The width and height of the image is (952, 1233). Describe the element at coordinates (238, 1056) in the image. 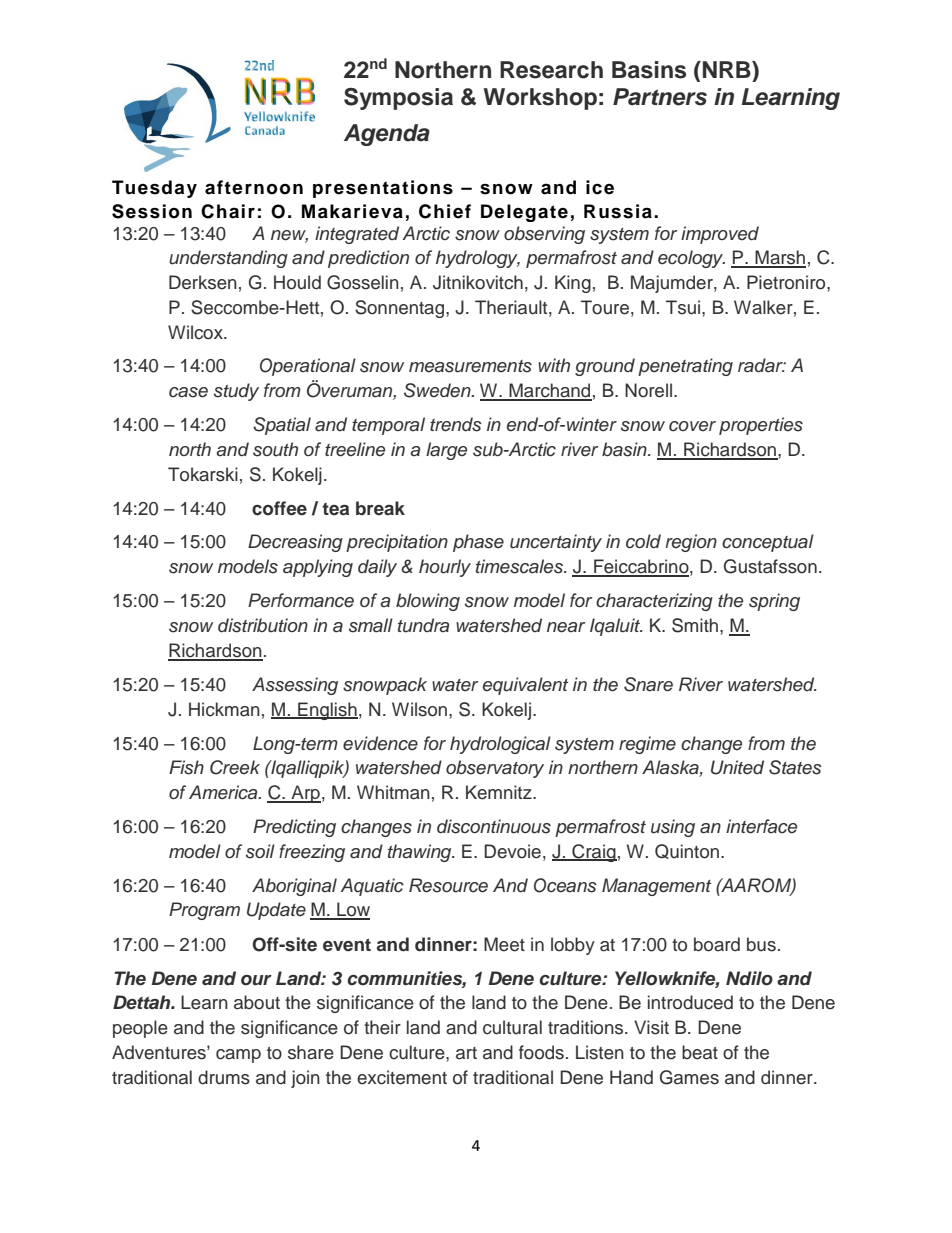

I see `camp` at that location.
